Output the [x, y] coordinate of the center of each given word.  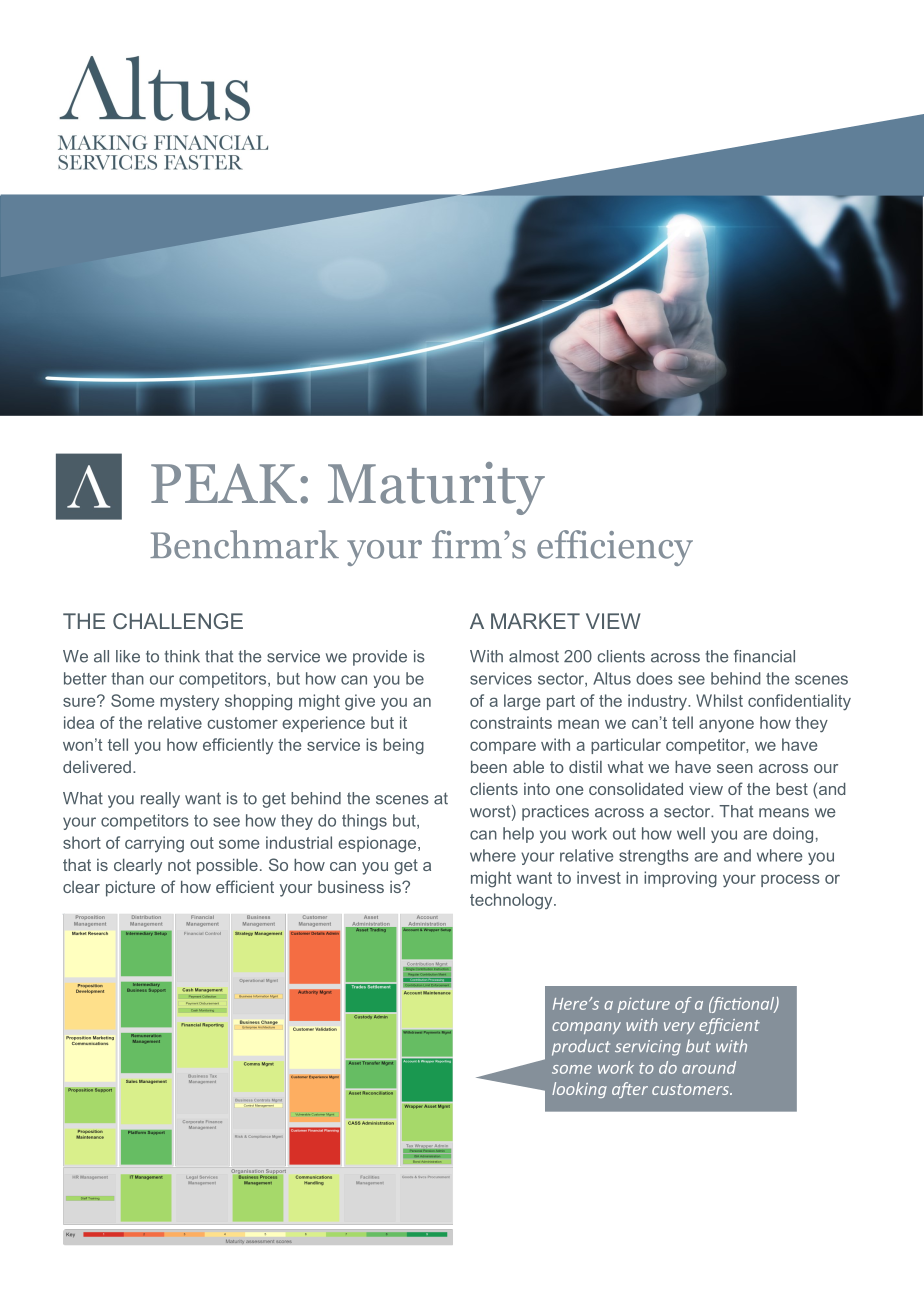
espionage [378, 844]
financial [764, 656]
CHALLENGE [178, 621]
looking [579, 1090]
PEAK [224, 483]
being [403, 746]
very [679, 1028]
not [179, 865]
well [691, 833]
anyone [726, 726]
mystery [189, 702]
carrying [154, 844]
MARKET [535, 621]
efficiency [615, 548]
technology [512, 901]
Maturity [436, 488]
